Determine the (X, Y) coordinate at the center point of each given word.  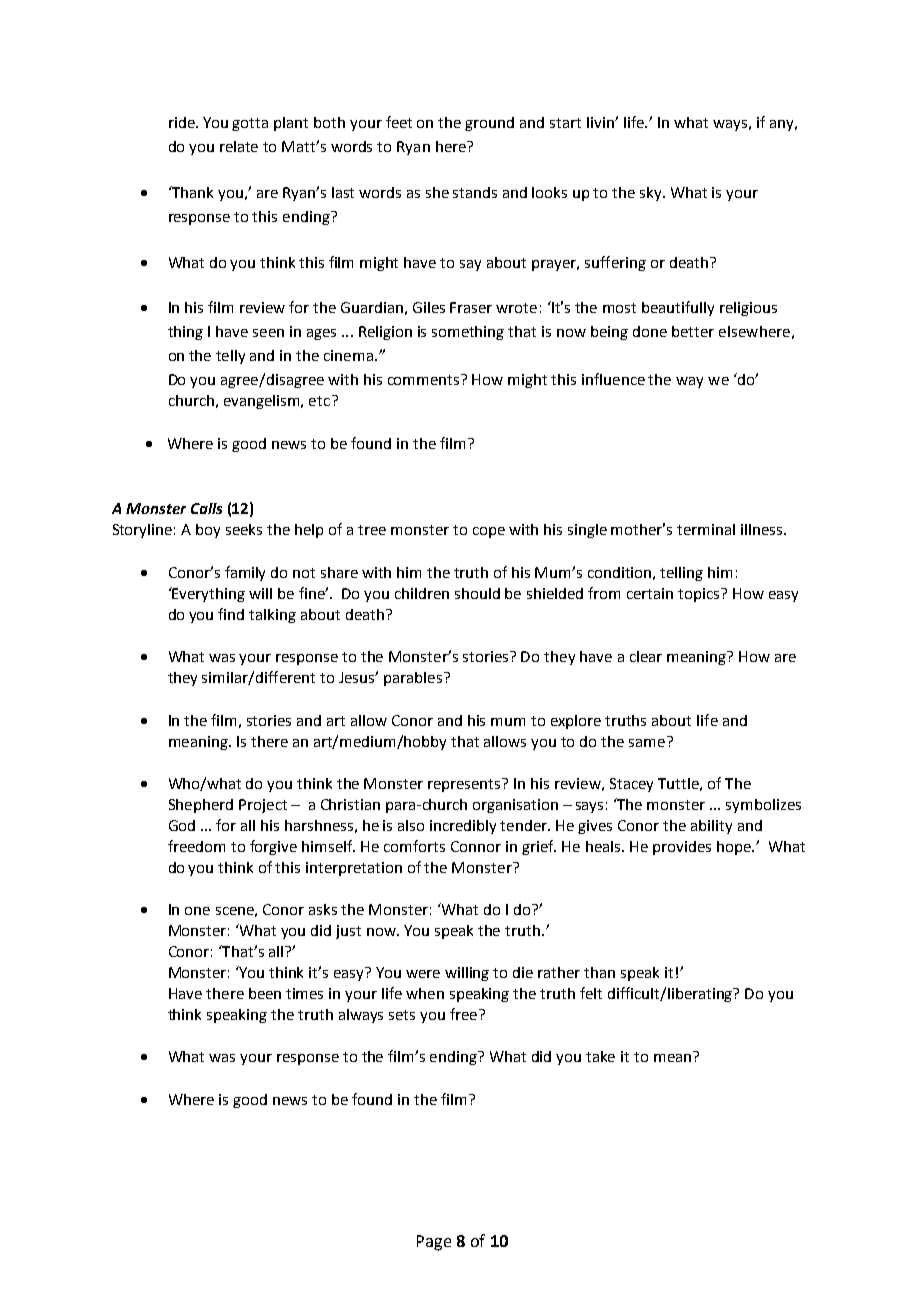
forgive (273, 847)
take (600, 1056)
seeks (244, 529)
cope (489, 532)
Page (434, 1243)
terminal (706, 529)
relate (239, 146)
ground (489, 124)
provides (682, 848)
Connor (476, 846)
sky (652, 194)
